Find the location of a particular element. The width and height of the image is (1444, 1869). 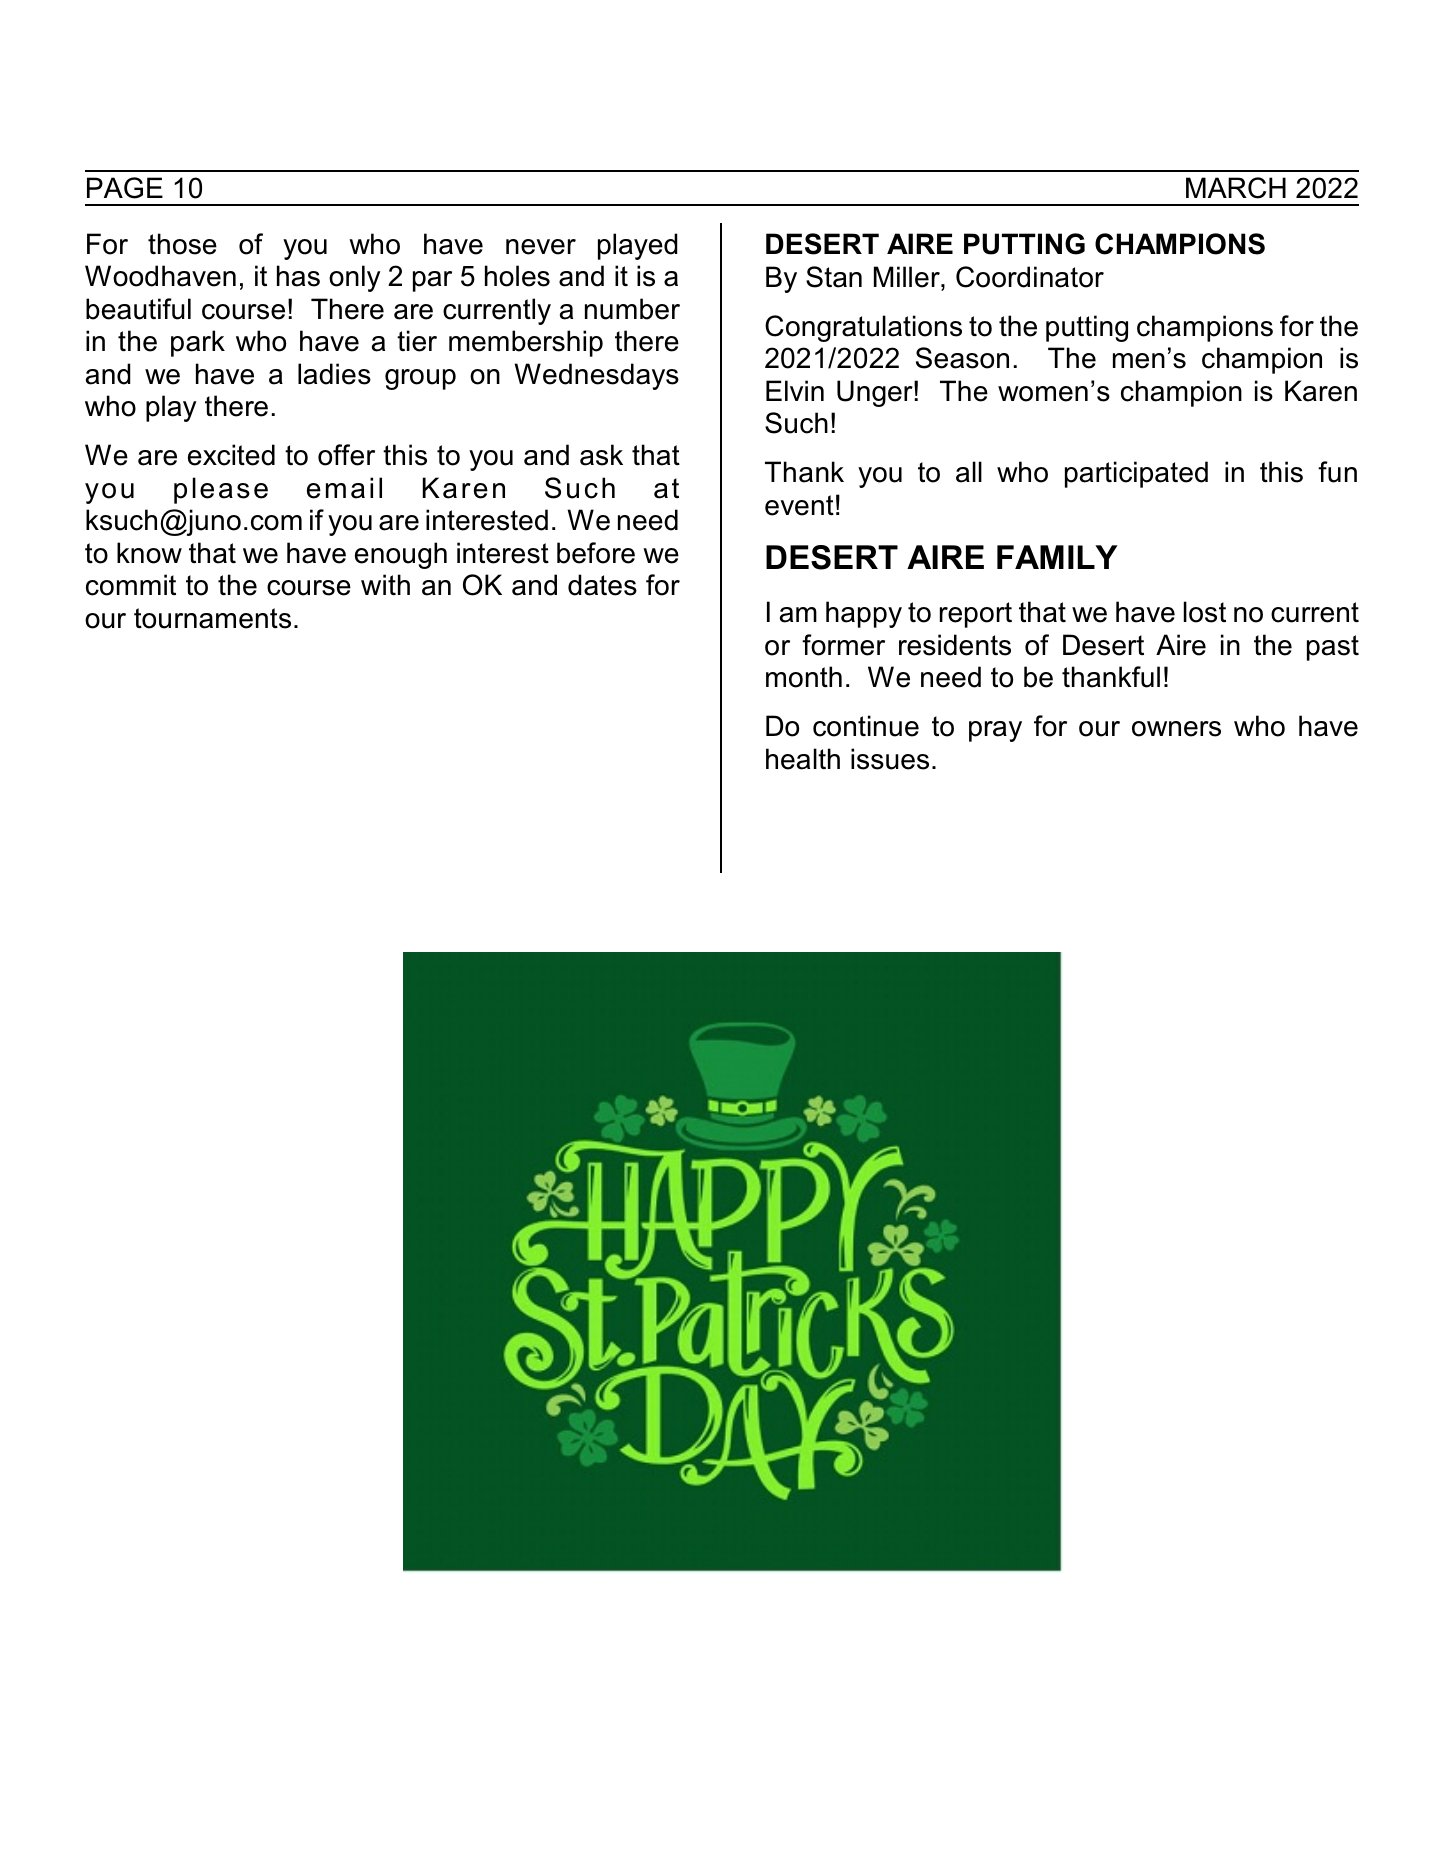

know is located at coordinates (149, 553).
